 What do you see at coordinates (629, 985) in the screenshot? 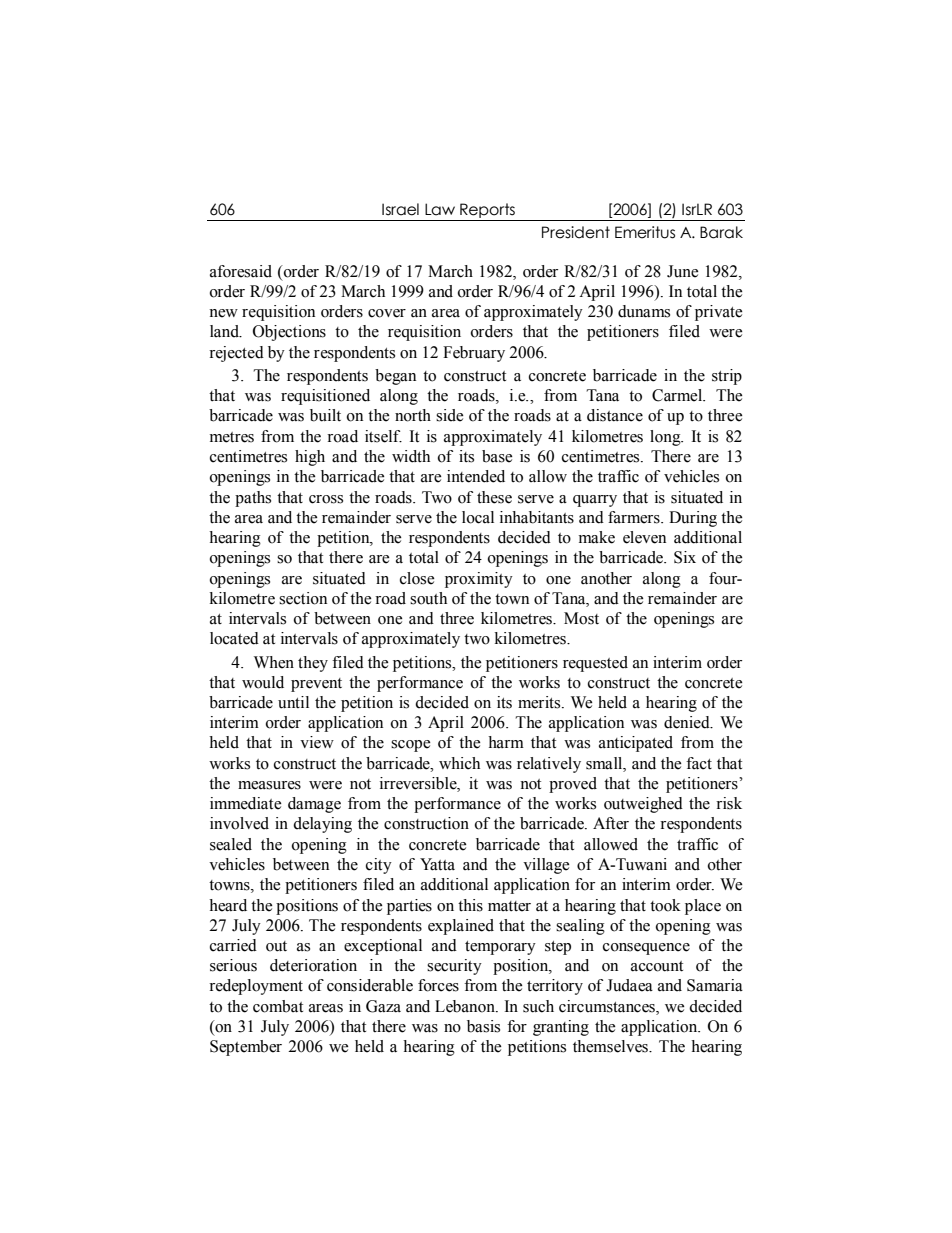
I see `Judaea` at bounding box center [629, 985].
